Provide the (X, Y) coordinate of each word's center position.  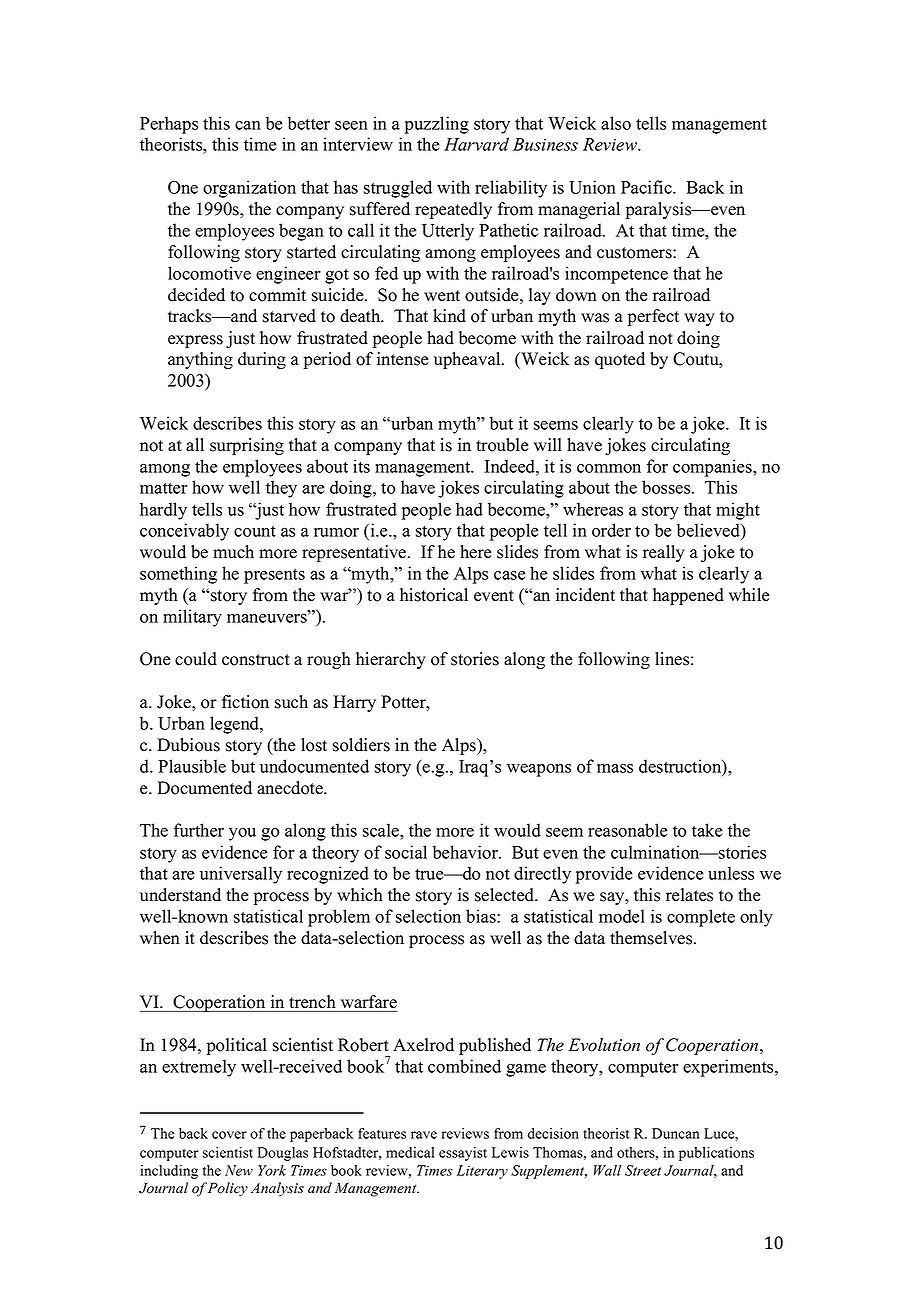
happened (688, 596)
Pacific (647, 187)
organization (249, 189)
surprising (247, 446)
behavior (466, 852)
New (239, 1170)
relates (689, 895)
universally (241, 875)
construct (256, 660)
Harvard (476, 144)
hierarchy (391, 660)
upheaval (468, 360)
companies (713, 468)
